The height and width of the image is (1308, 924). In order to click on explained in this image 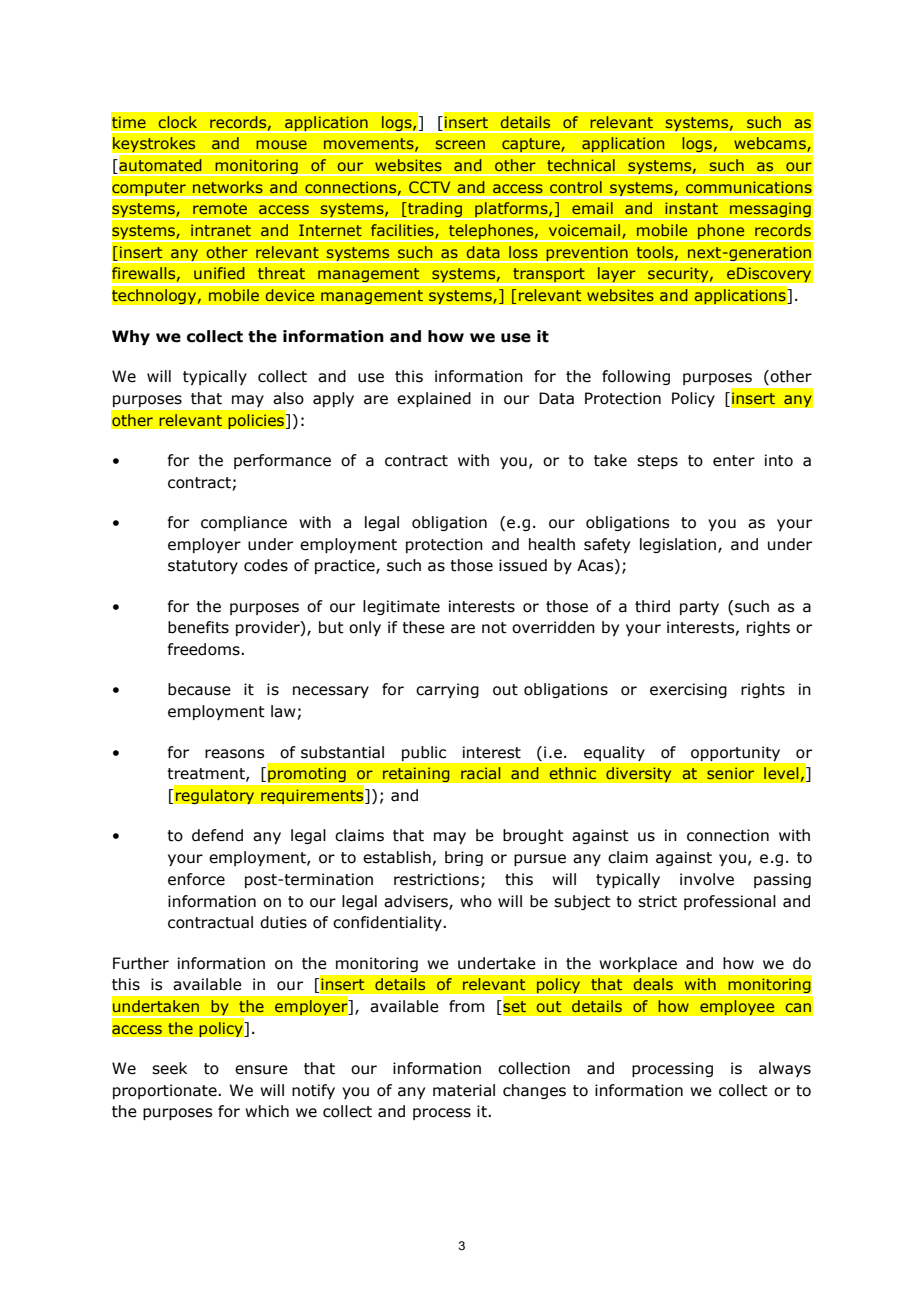, I will do `click(434, 399)`.
